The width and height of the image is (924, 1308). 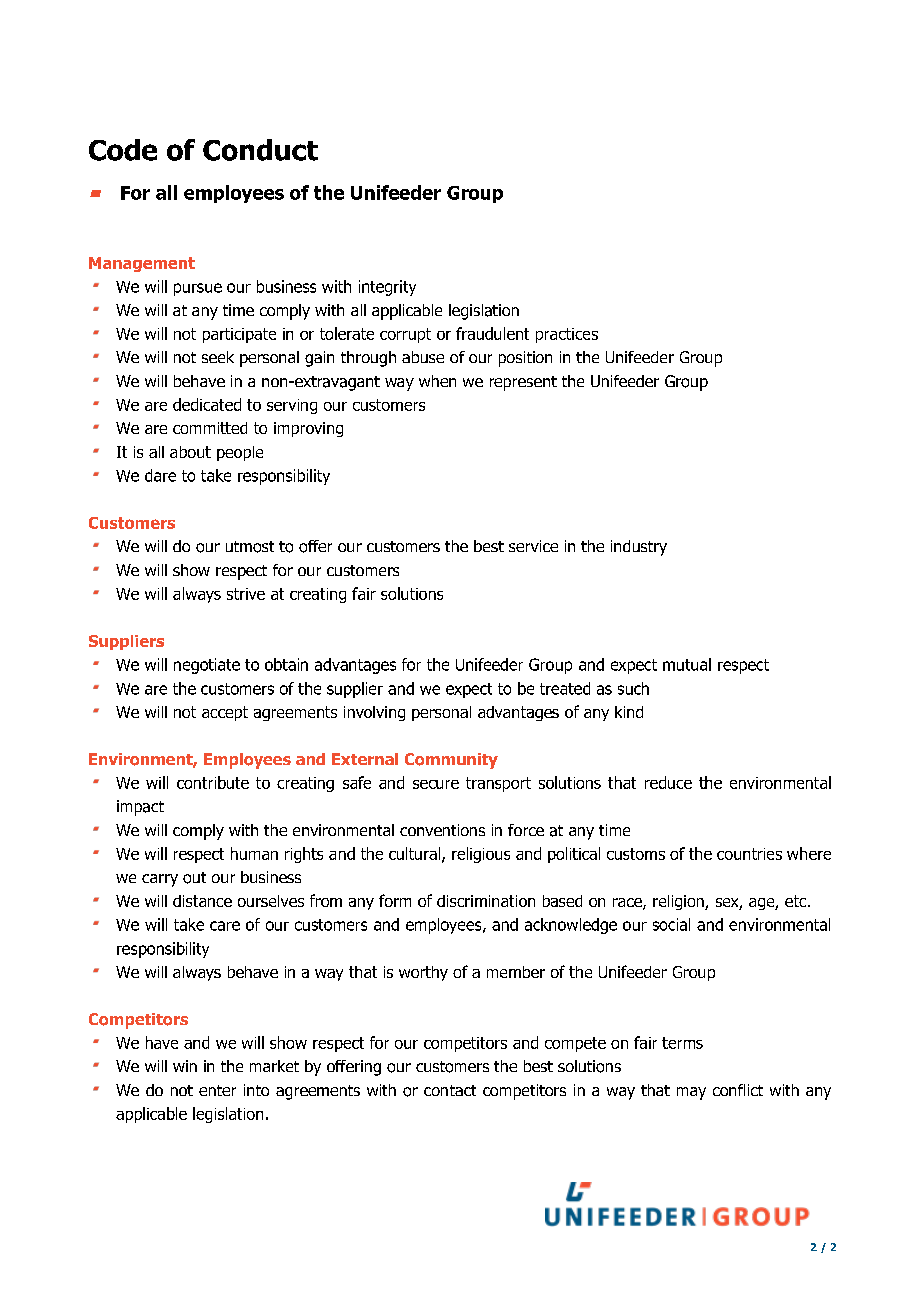 What do you see at coordinates (260, 150) in the image?
I see `Conduct` at bounding box center [260, 150].
